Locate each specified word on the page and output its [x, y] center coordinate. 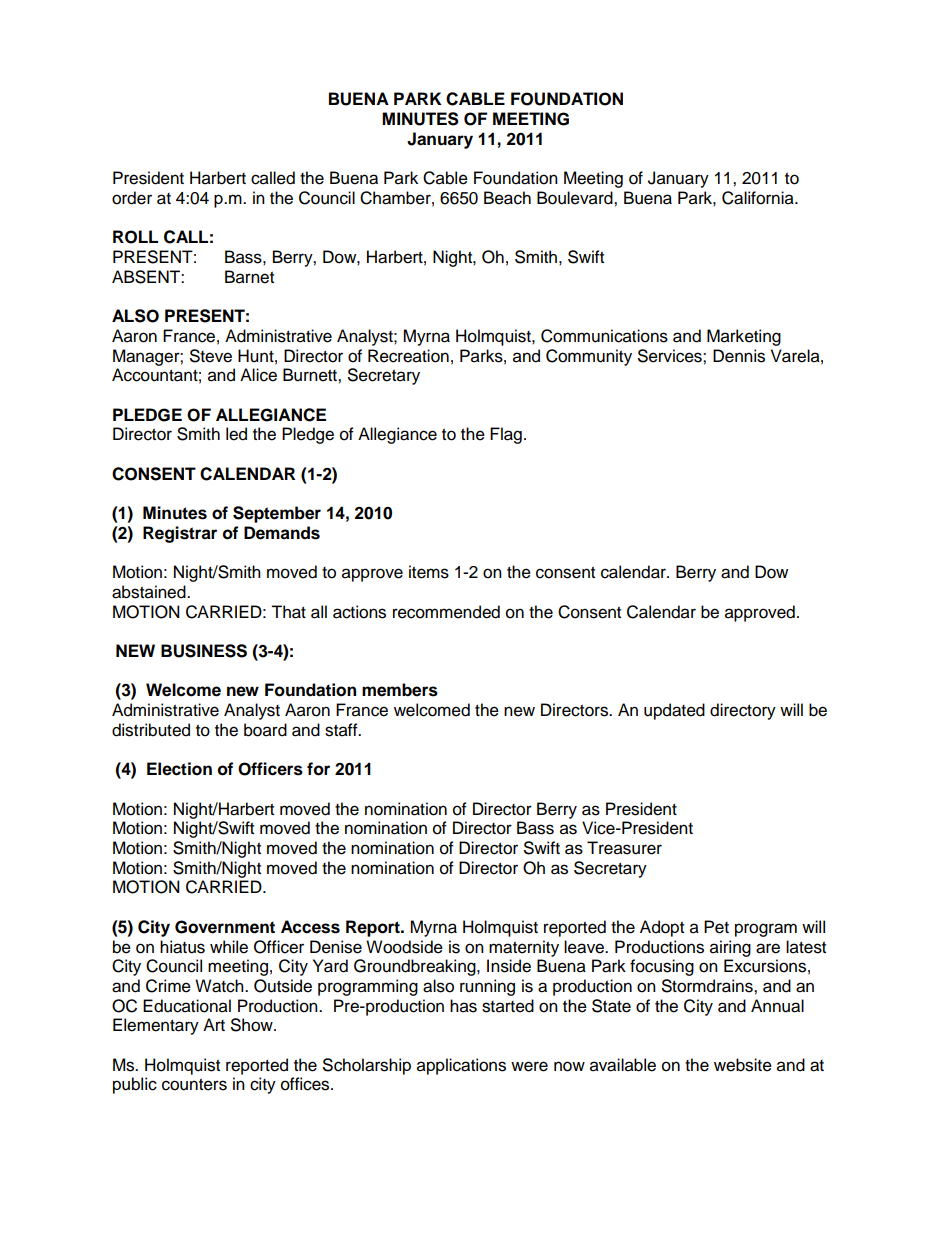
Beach [507, 198]
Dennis [739, 356]
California [759, 198]
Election [179, 769]
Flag [506, 435]
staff [342, 730]
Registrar [180, 534]
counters [194, 1085]
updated [674, 711]
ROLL [135, 237]
